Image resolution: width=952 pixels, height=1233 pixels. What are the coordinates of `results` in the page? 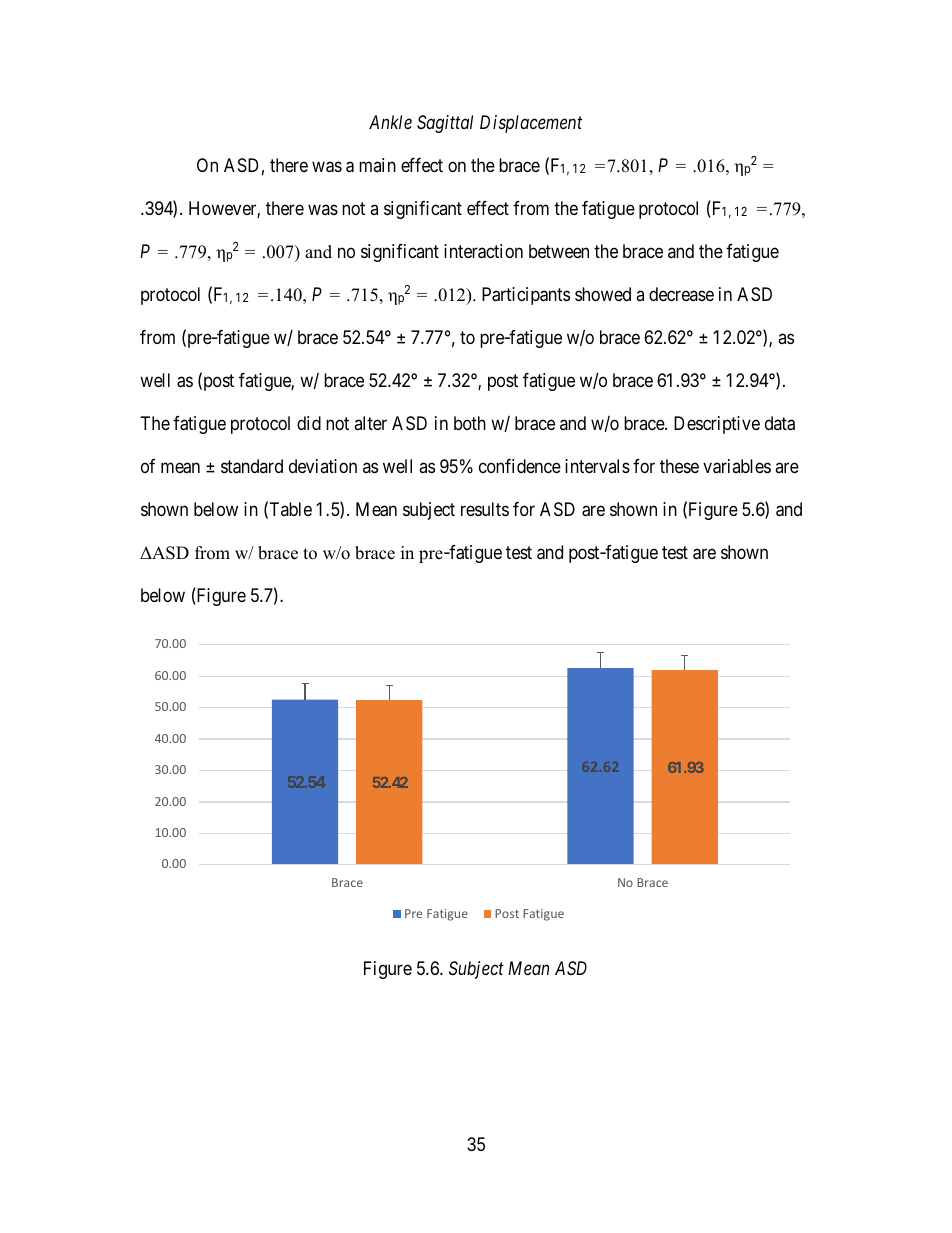 It's located at (485, 509).
